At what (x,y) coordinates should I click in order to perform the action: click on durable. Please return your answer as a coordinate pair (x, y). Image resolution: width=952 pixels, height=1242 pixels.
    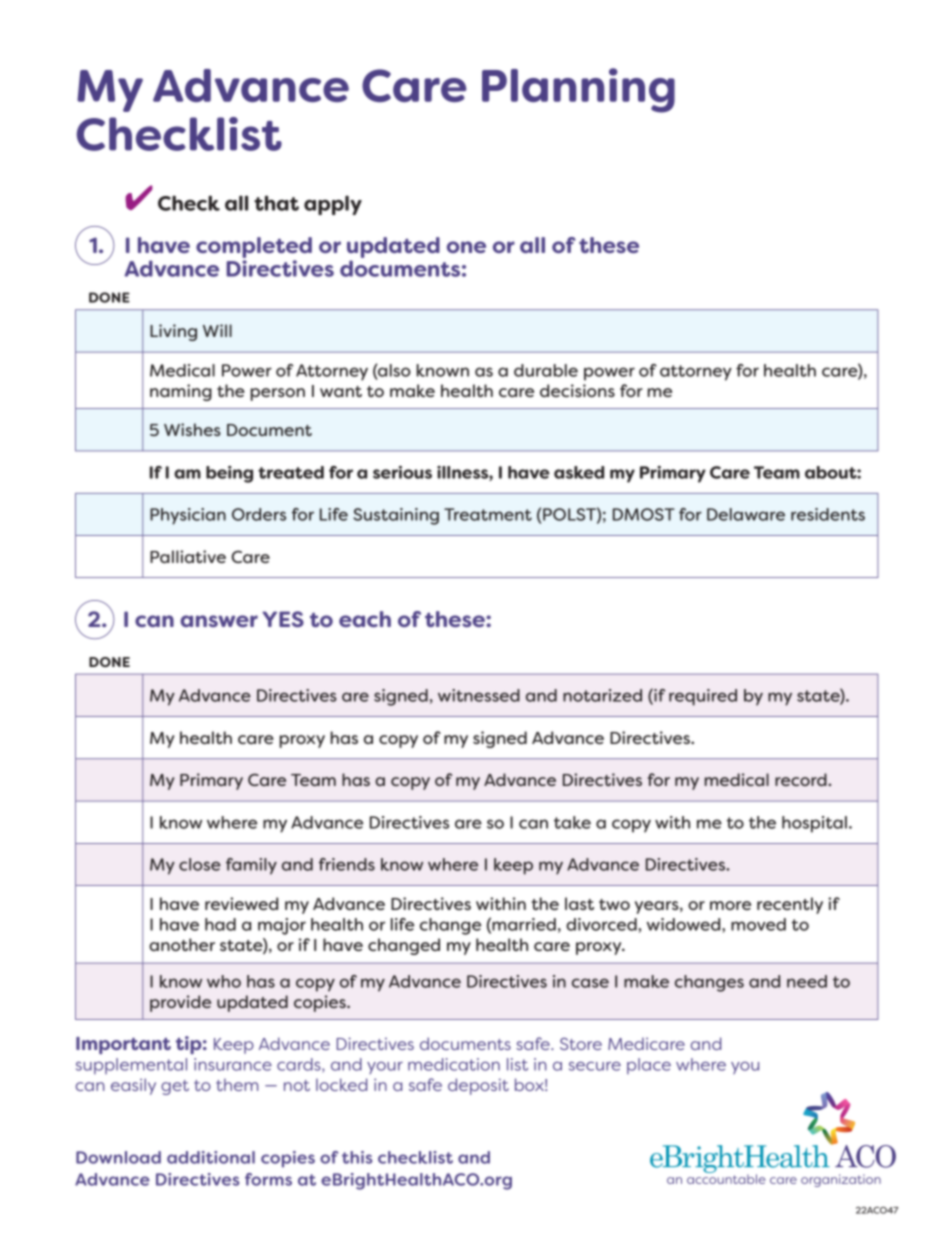
    Looking at the image, I should click on (546, 370).
